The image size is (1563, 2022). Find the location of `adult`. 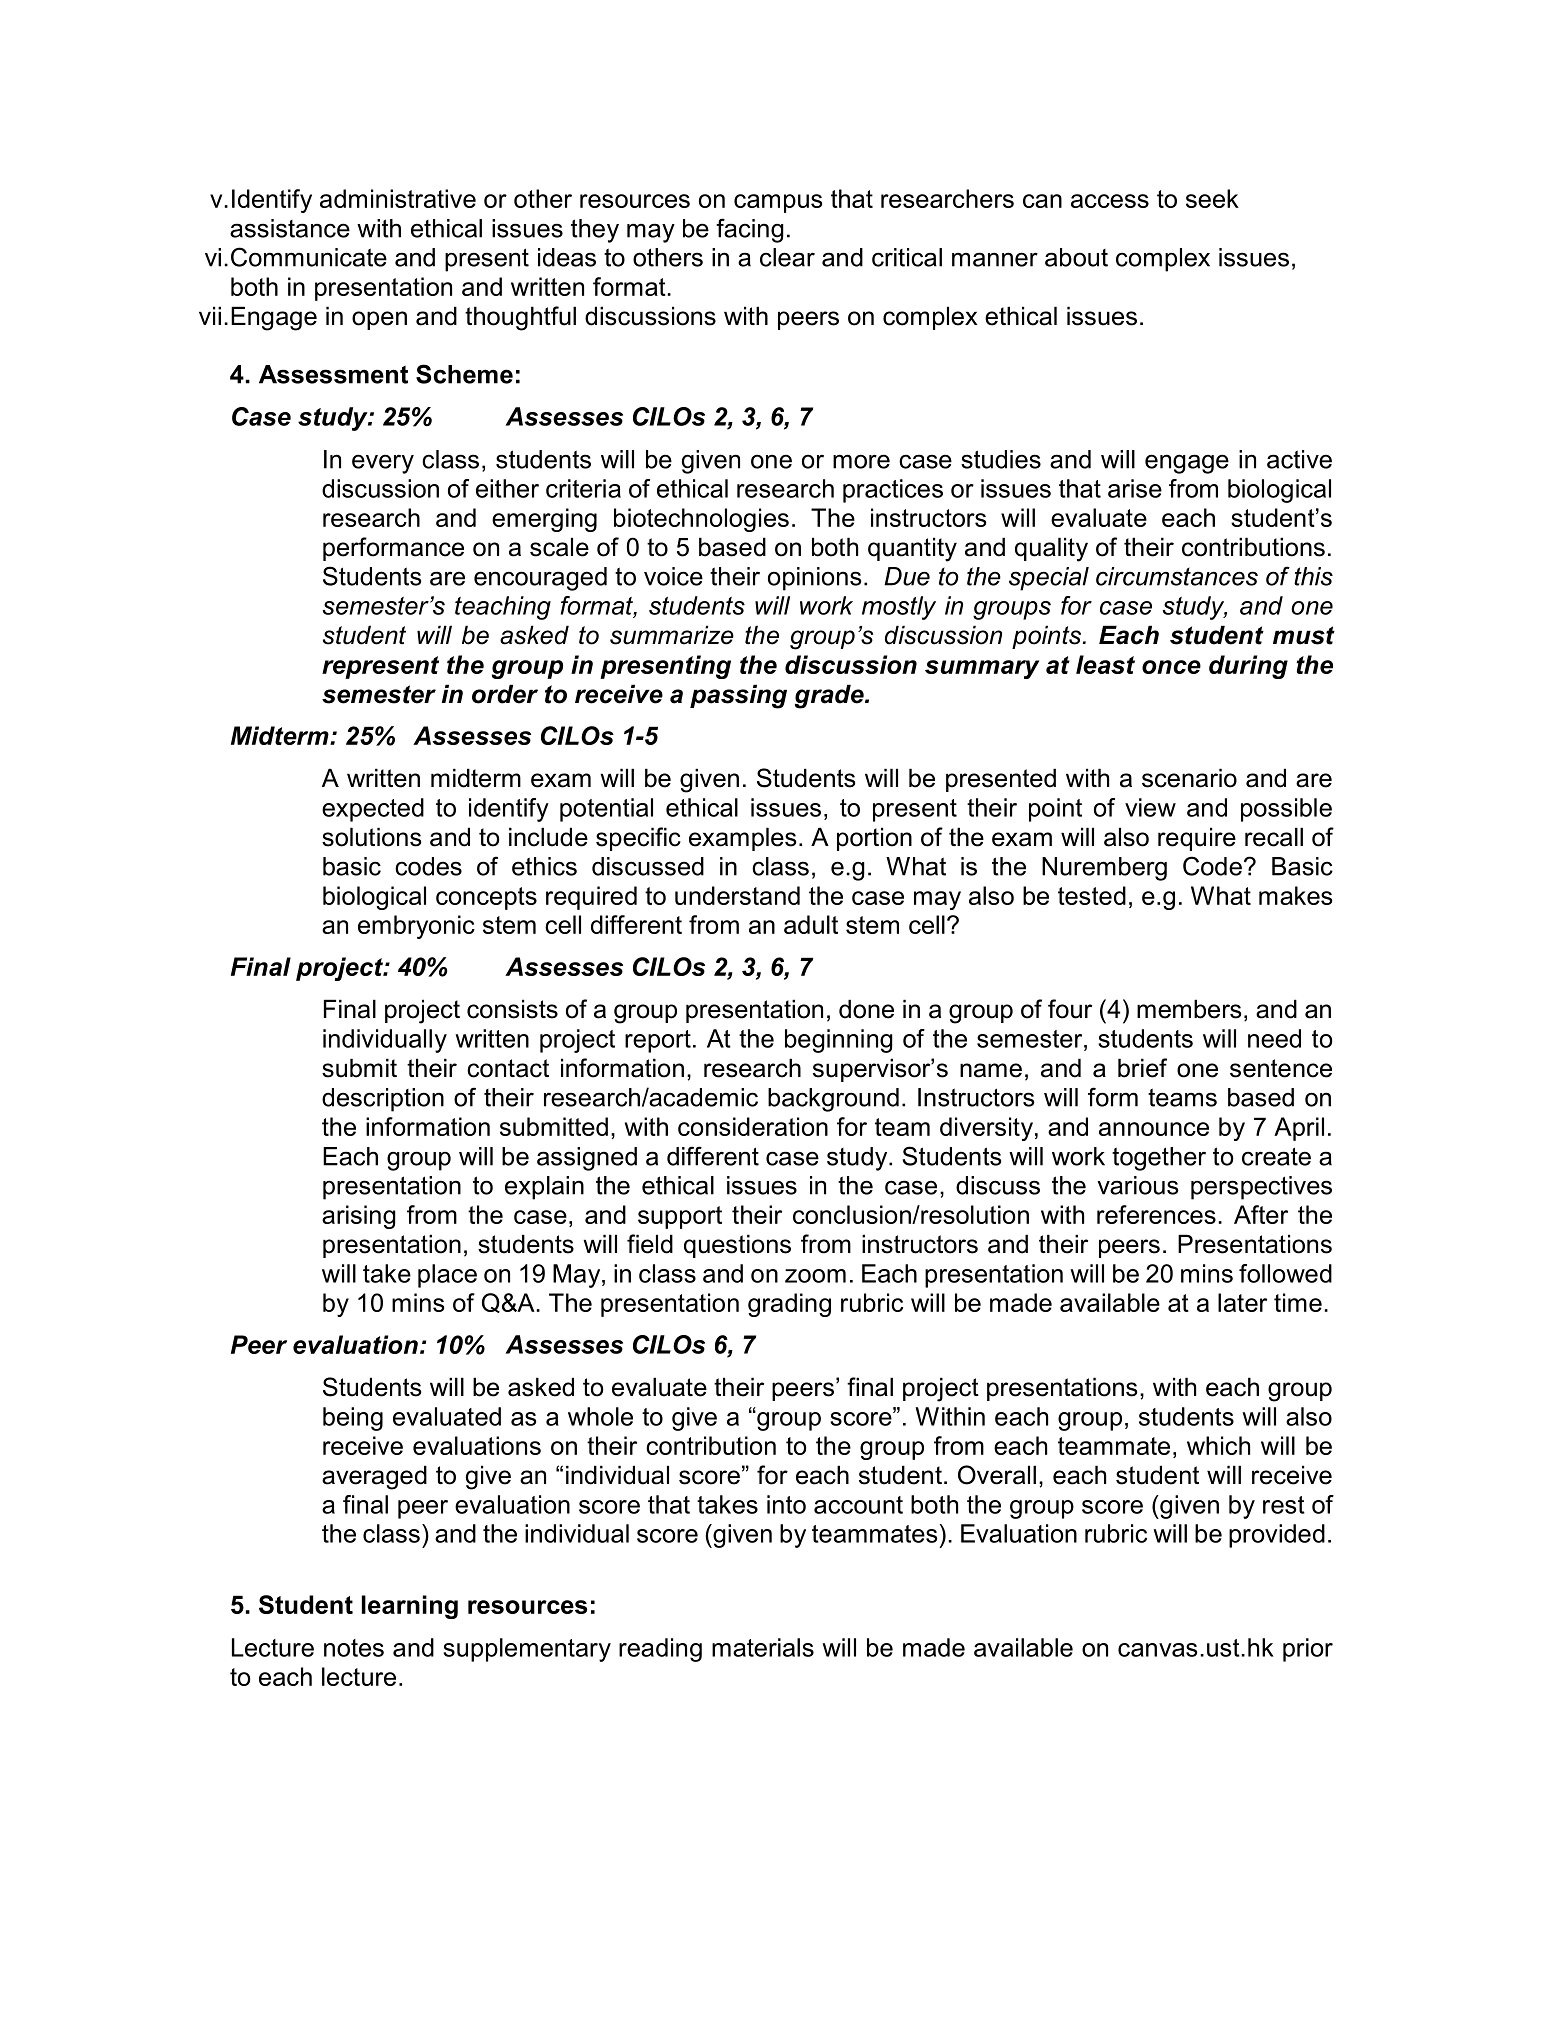

adult is located at coordinates (811, 924).
